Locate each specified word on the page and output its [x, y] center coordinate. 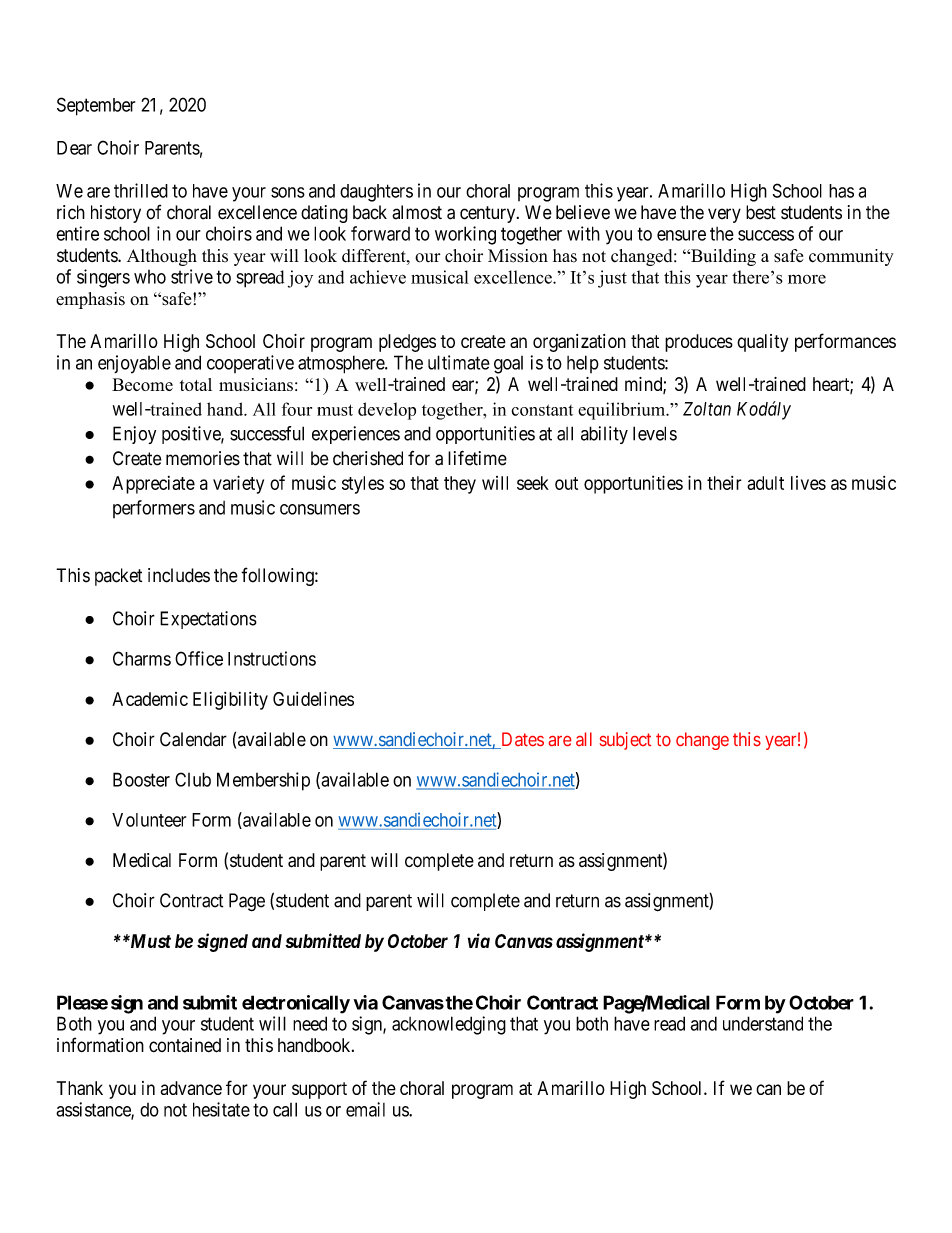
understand [763, 1023]
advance [191, 1088]
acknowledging [449, 1025]
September [96, 106]
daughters [376, 193]
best [761, 212]
